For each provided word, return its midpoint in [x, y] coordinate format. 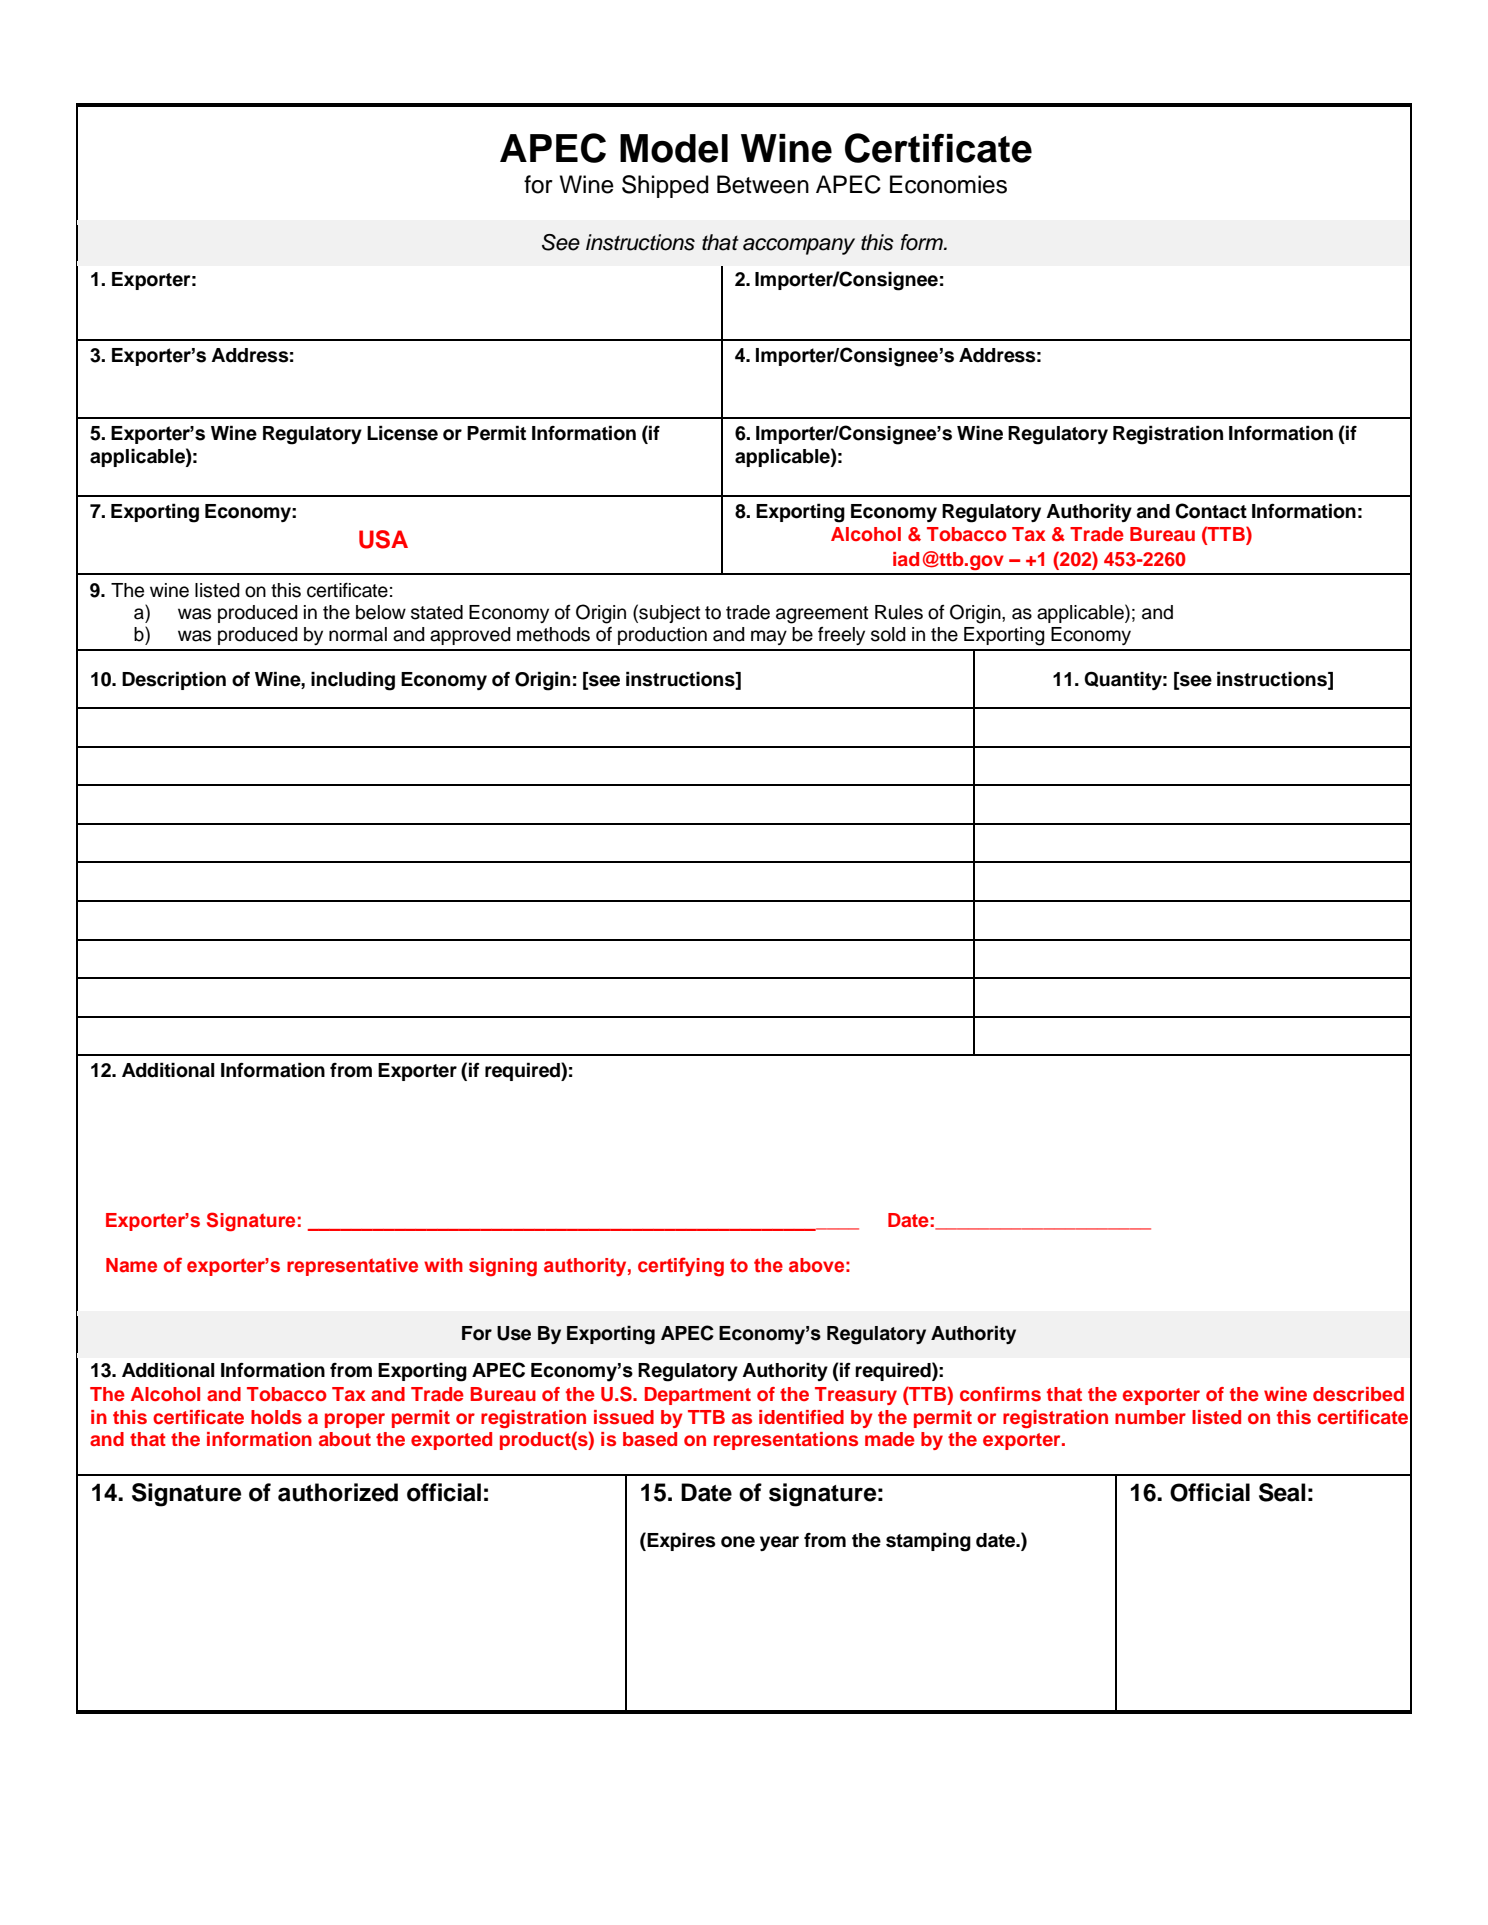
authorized [338, 1492]
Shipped [665, 186]
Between [763, 184]
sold [888, 634]
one [738, 1542]
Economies [948, 184]
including [353, 681]
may [769, 637]
